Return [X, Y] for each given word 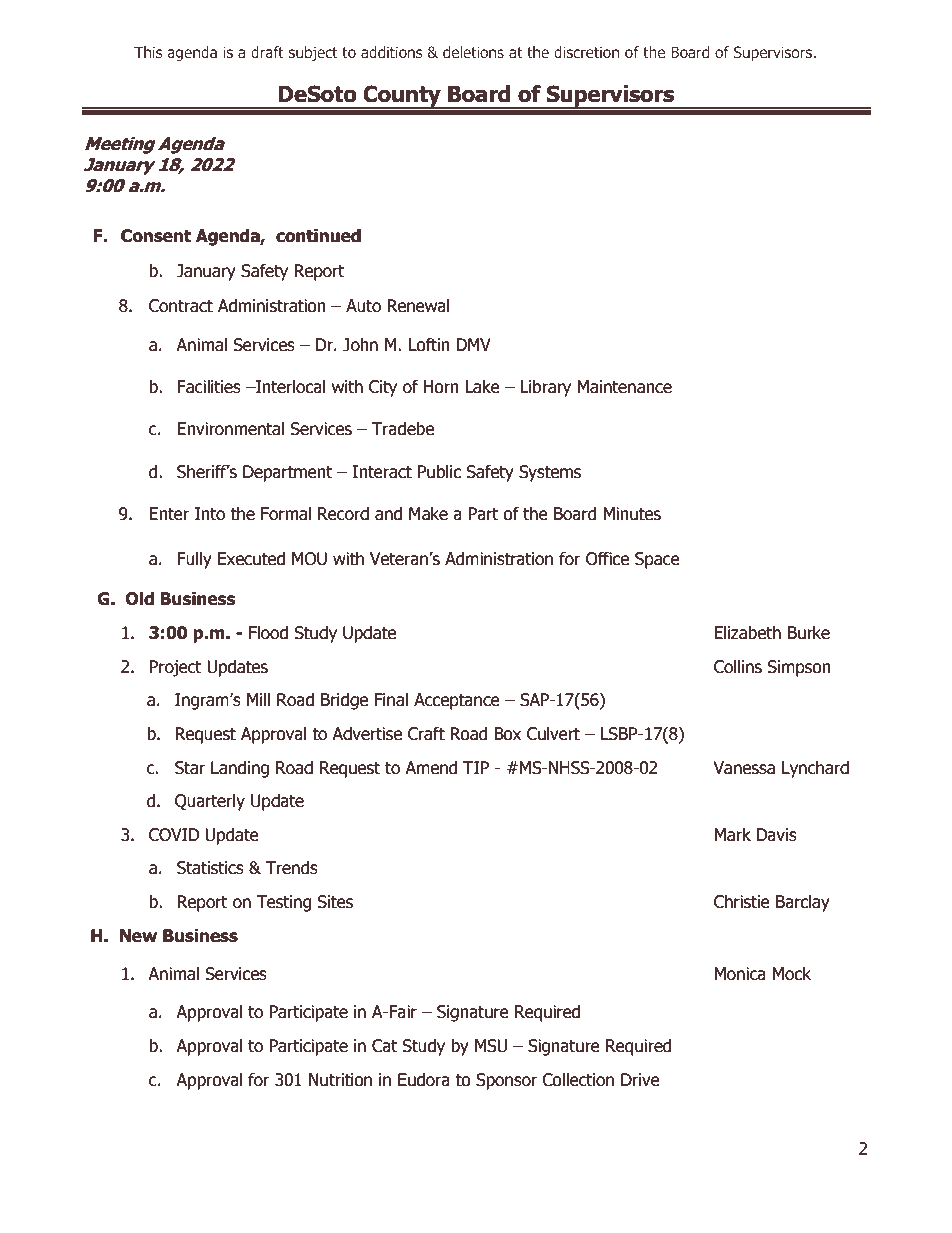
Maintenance [624, 387]
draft [267, 52]
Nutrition [340, 1080]
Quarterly [210, 802]
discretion [586, 52]
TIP [476, 767]
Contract [181, 306]
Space [657, 560]
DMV [473, 344]
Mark [732, 835]
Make [428, 514]
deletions [473, 52]
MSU [491, 1046]
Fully [194, 560]
